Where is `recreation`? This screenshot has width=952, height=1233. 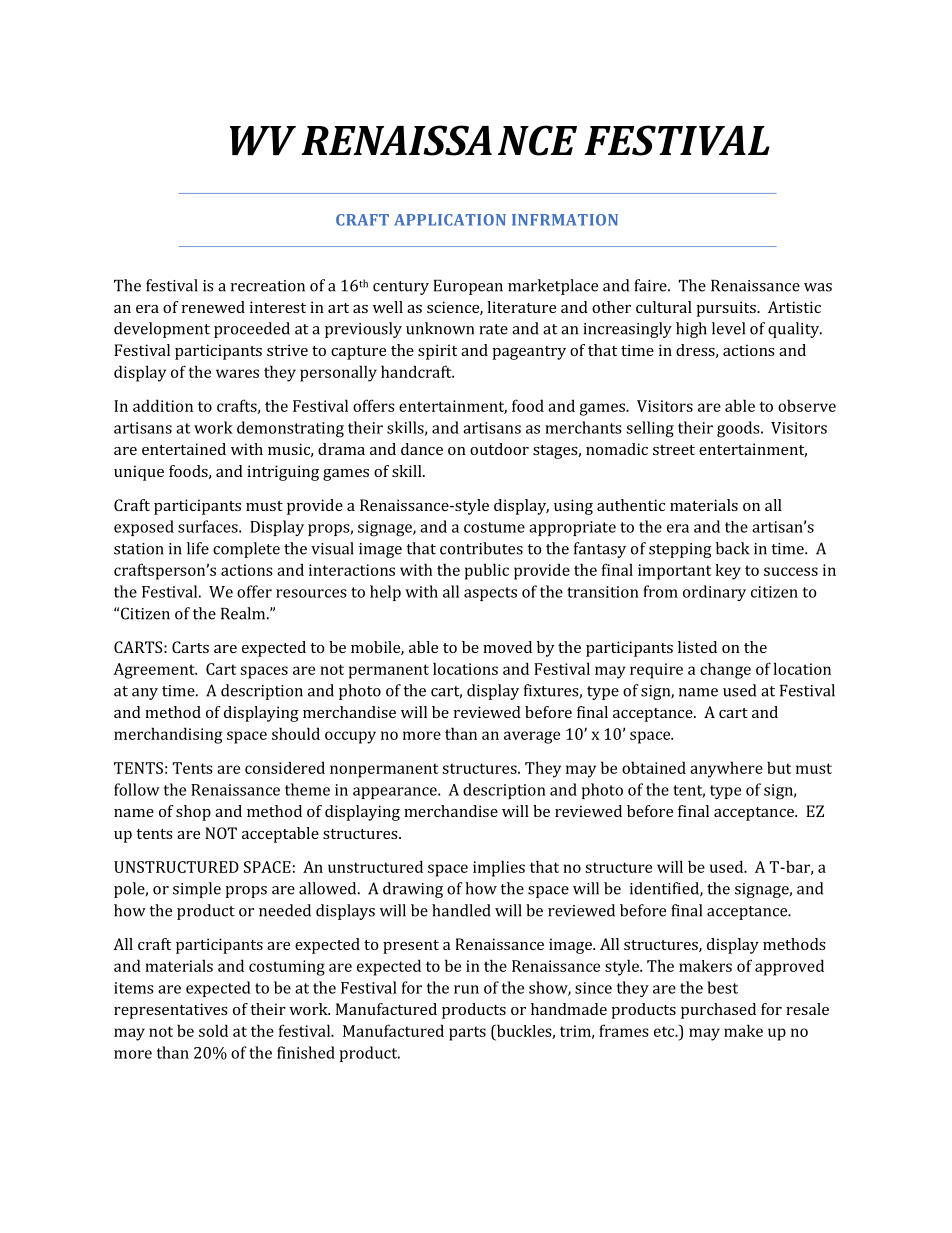 recreation is located at coordinates (268, 286).
